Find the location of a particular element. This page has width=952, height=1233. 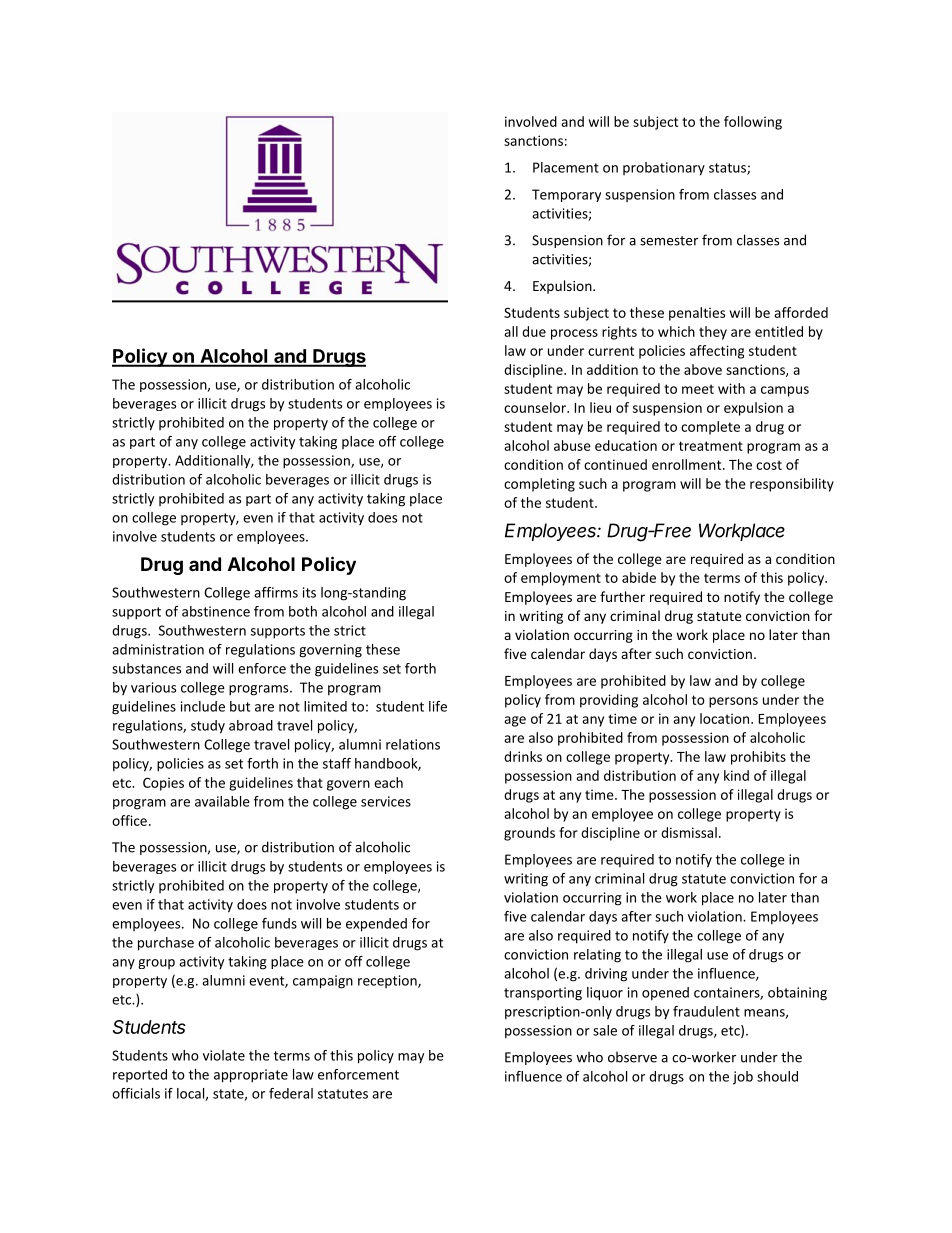

completing is located at coordinates (539, 485).
